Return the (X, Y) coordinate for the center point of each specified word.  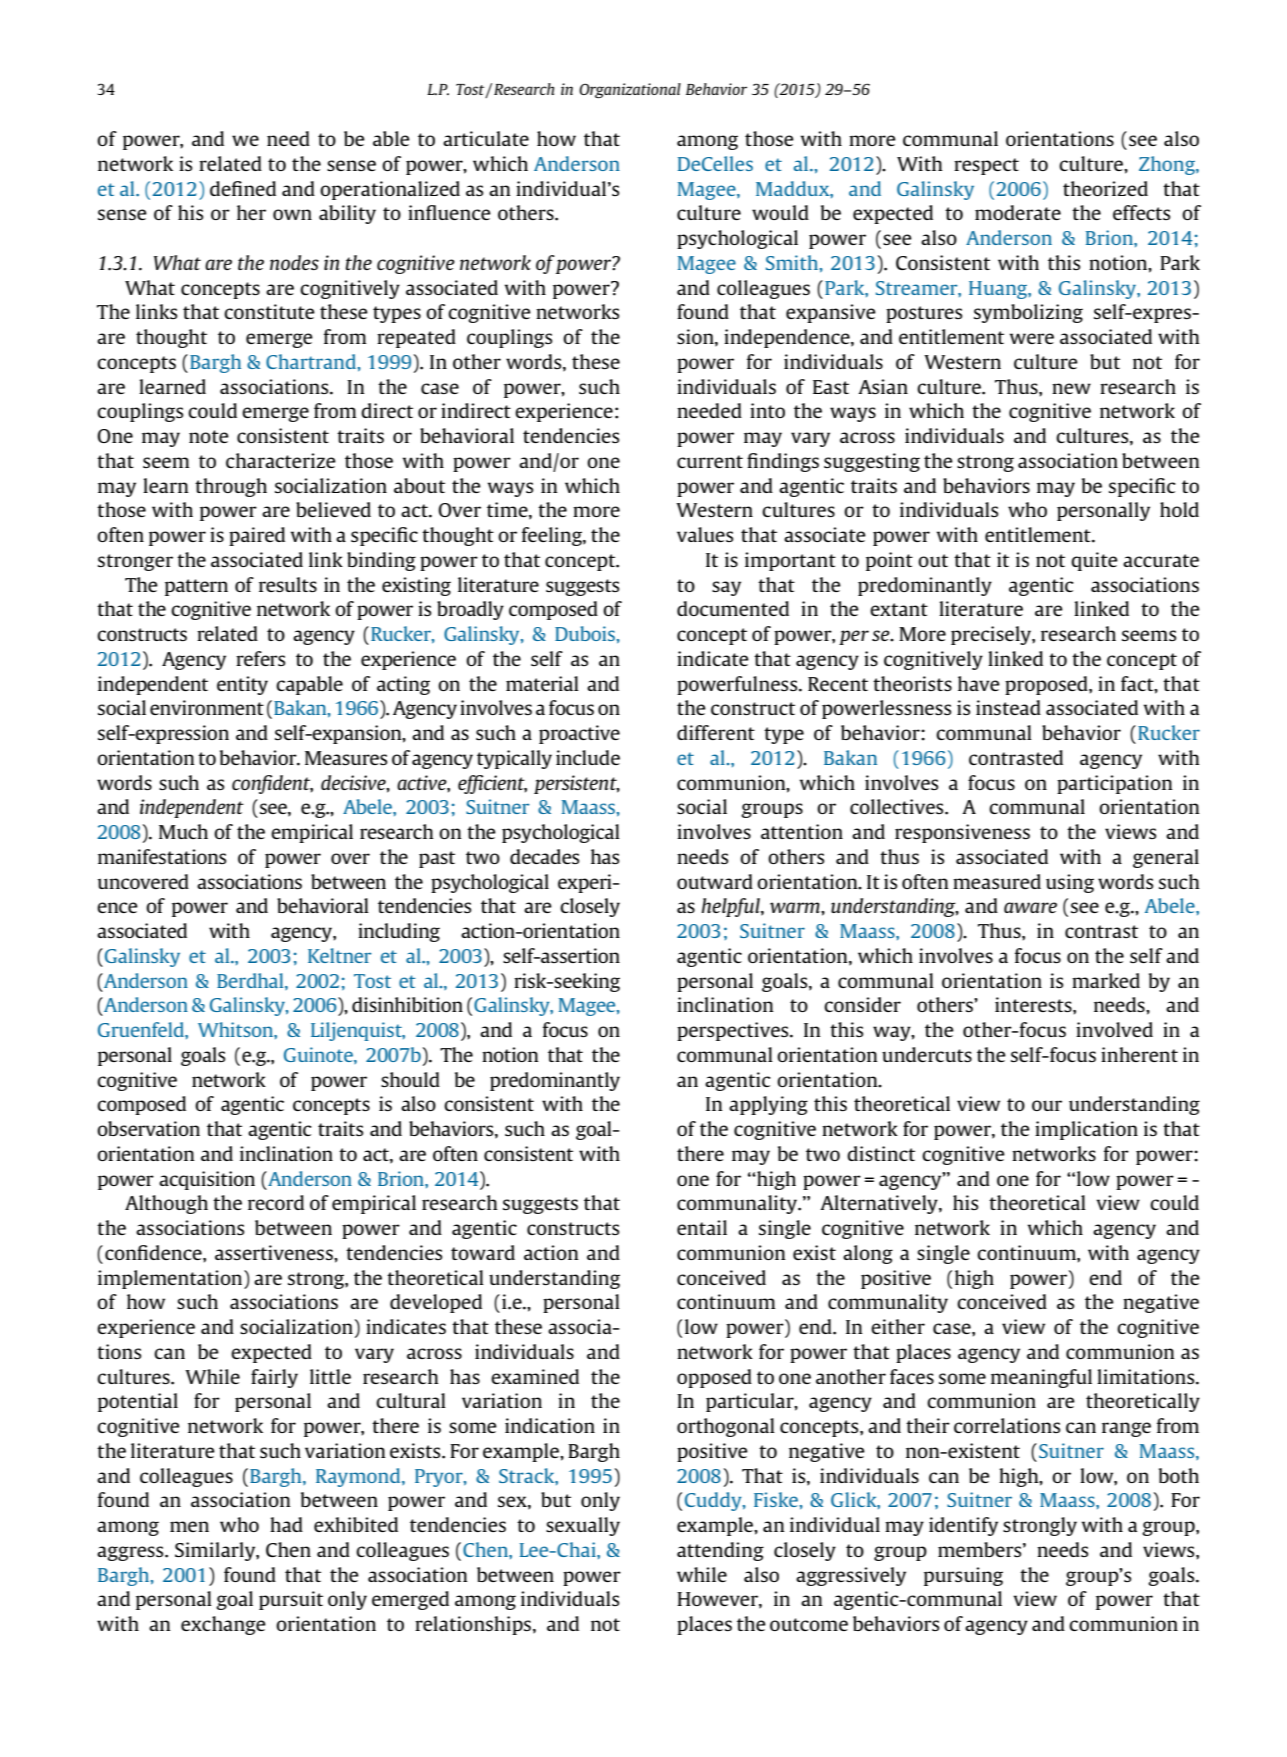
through (231, 487)
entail (702, 1227)
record (276, 1202)
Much (183, 831)
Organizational (630, 90)
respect (986, 166)
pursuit (291, 1600)
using (1070, 883)
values (705, 534)
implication (1086, 1130)
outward (715, 881)
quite (1094, 561)
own (292, 214)
